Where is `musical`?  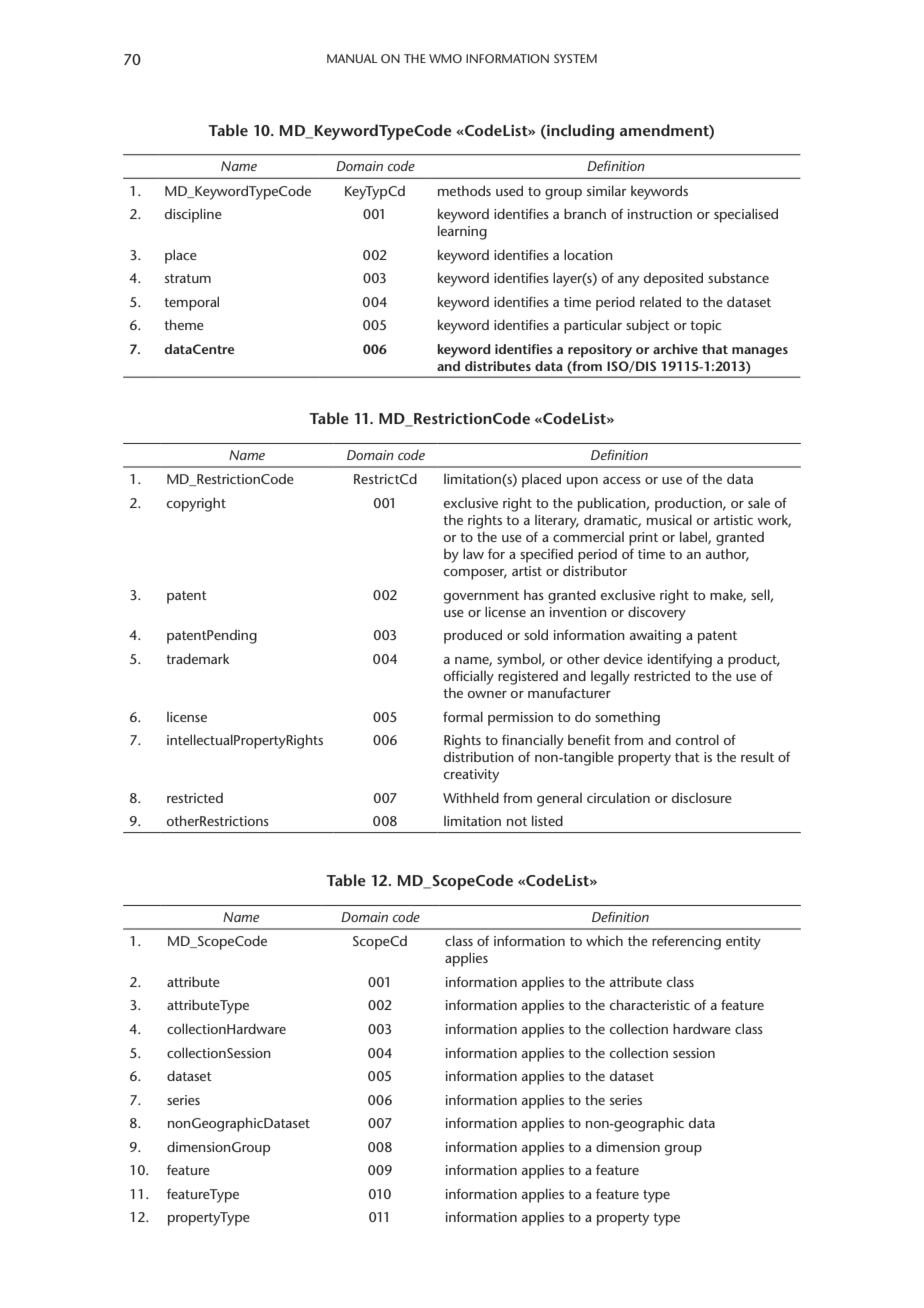 musical is located at coordinates (669, 519).
